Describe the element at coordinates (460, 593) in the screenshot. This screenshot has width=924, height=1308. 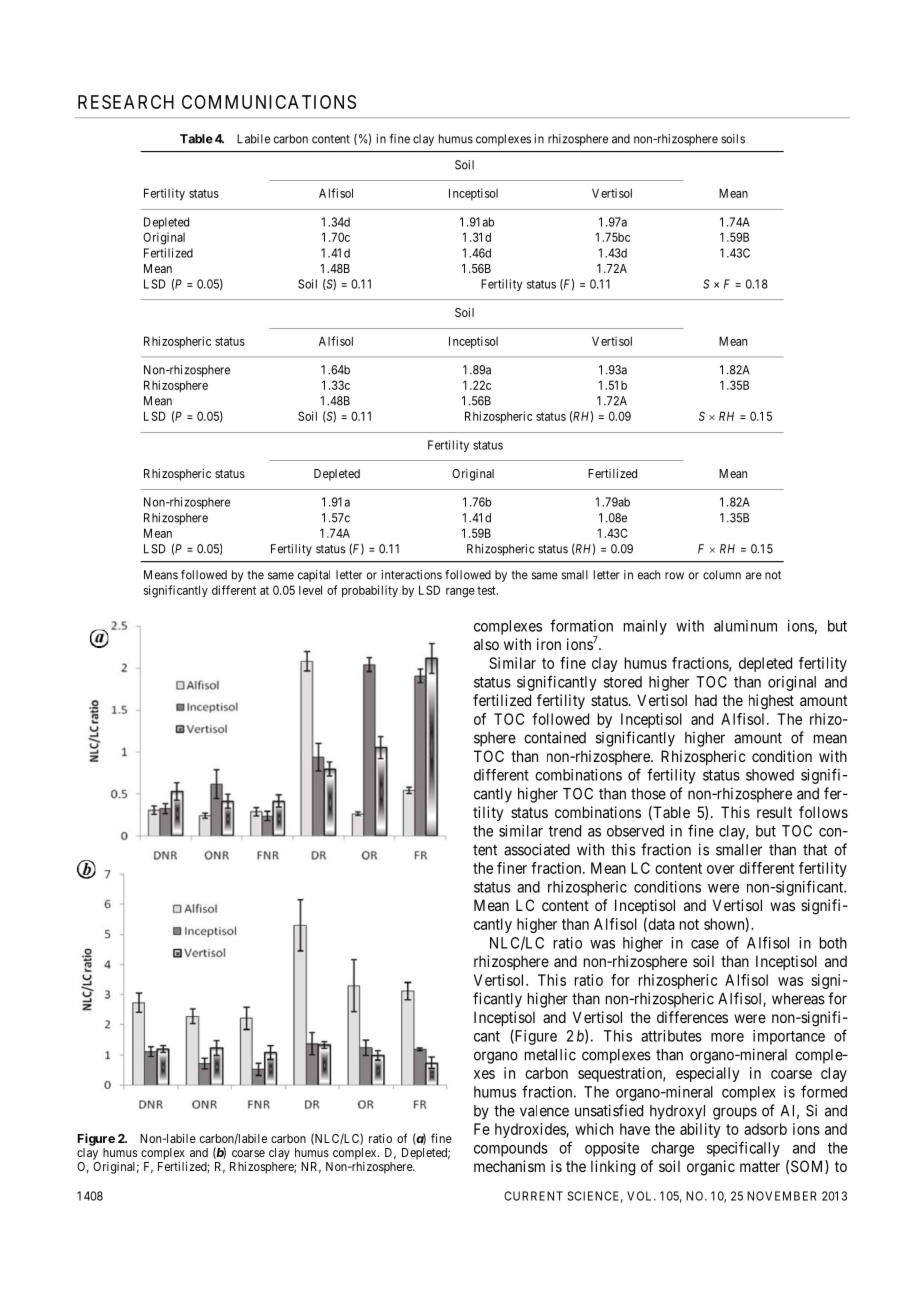
I see `range` at that location.
